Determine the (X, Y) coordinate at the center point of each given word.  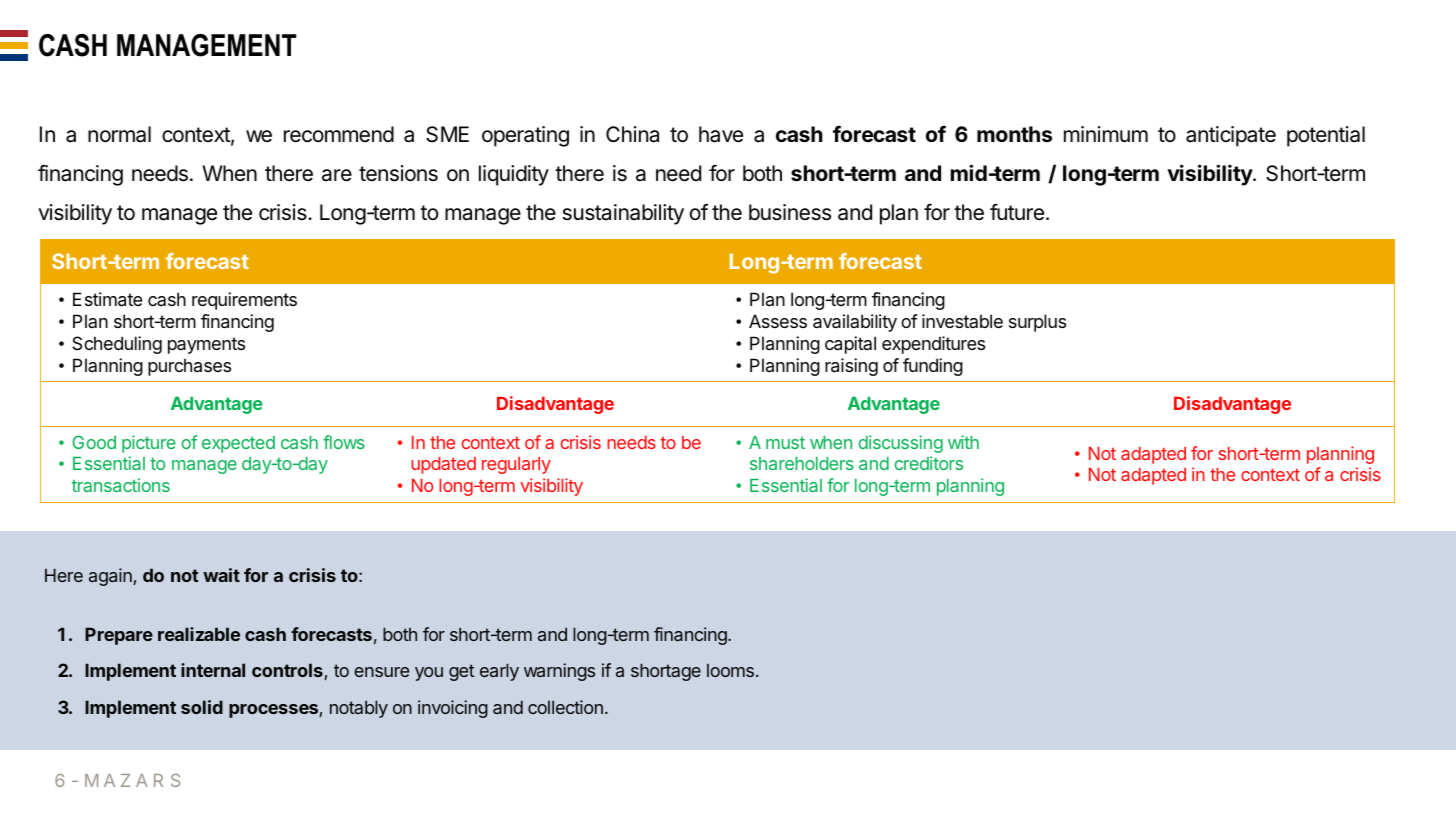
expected (238, 444)
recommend (339, 134)
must (785, 443)
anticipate (1231, 136)
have (721, 134)
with (963, 442)
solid (202, 707)
